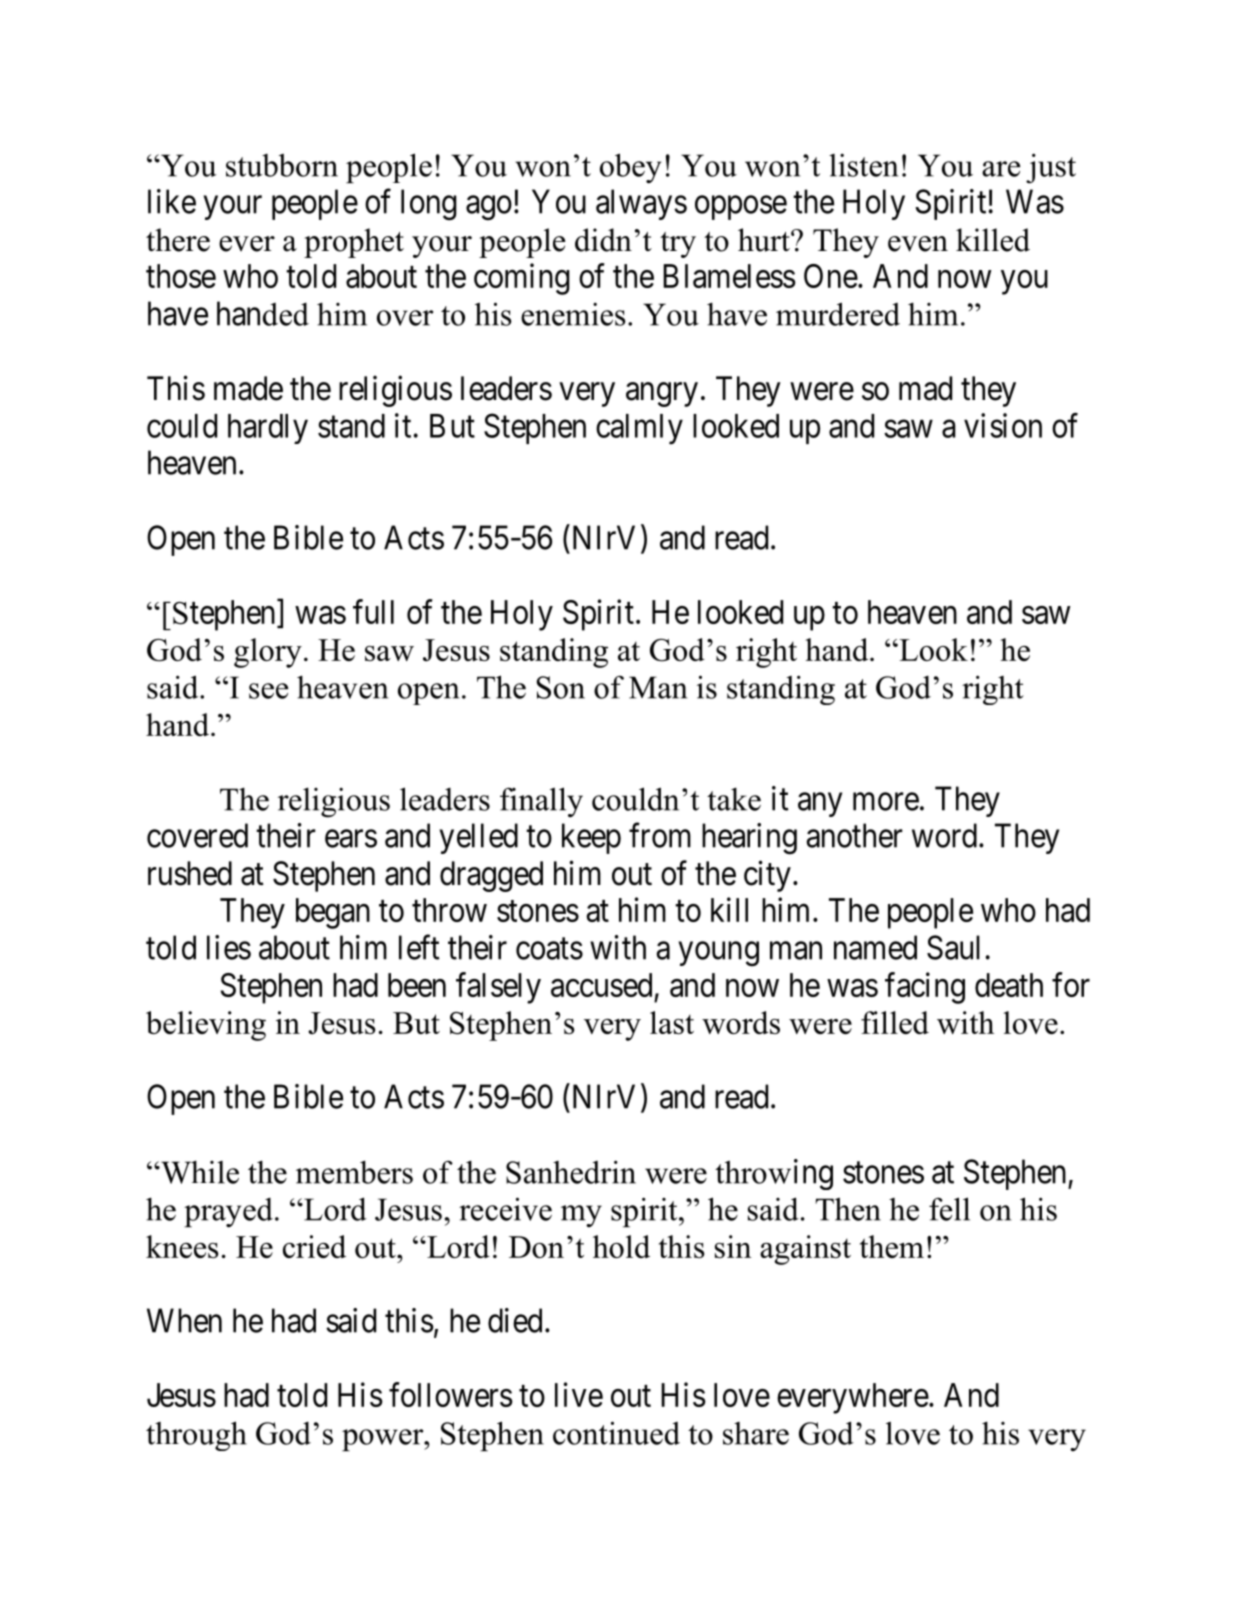 The width and height of the screenshot is (1241, 1605). Describe the element at coordinates (616, 1433) in the screenshot. I see `continued` at that location.
